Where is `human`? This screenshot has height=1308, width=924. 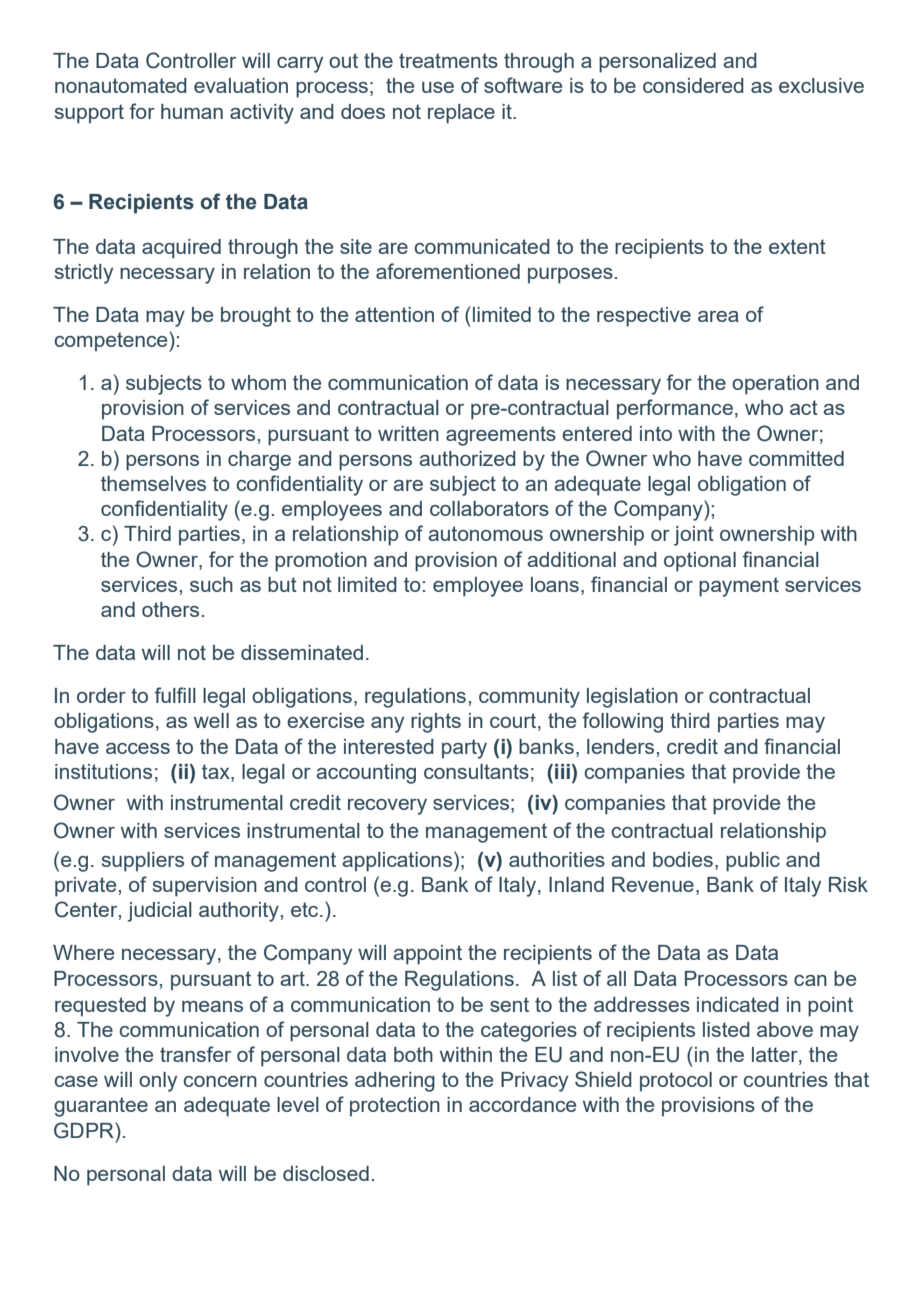 human is located at coordinates (192, 111).
